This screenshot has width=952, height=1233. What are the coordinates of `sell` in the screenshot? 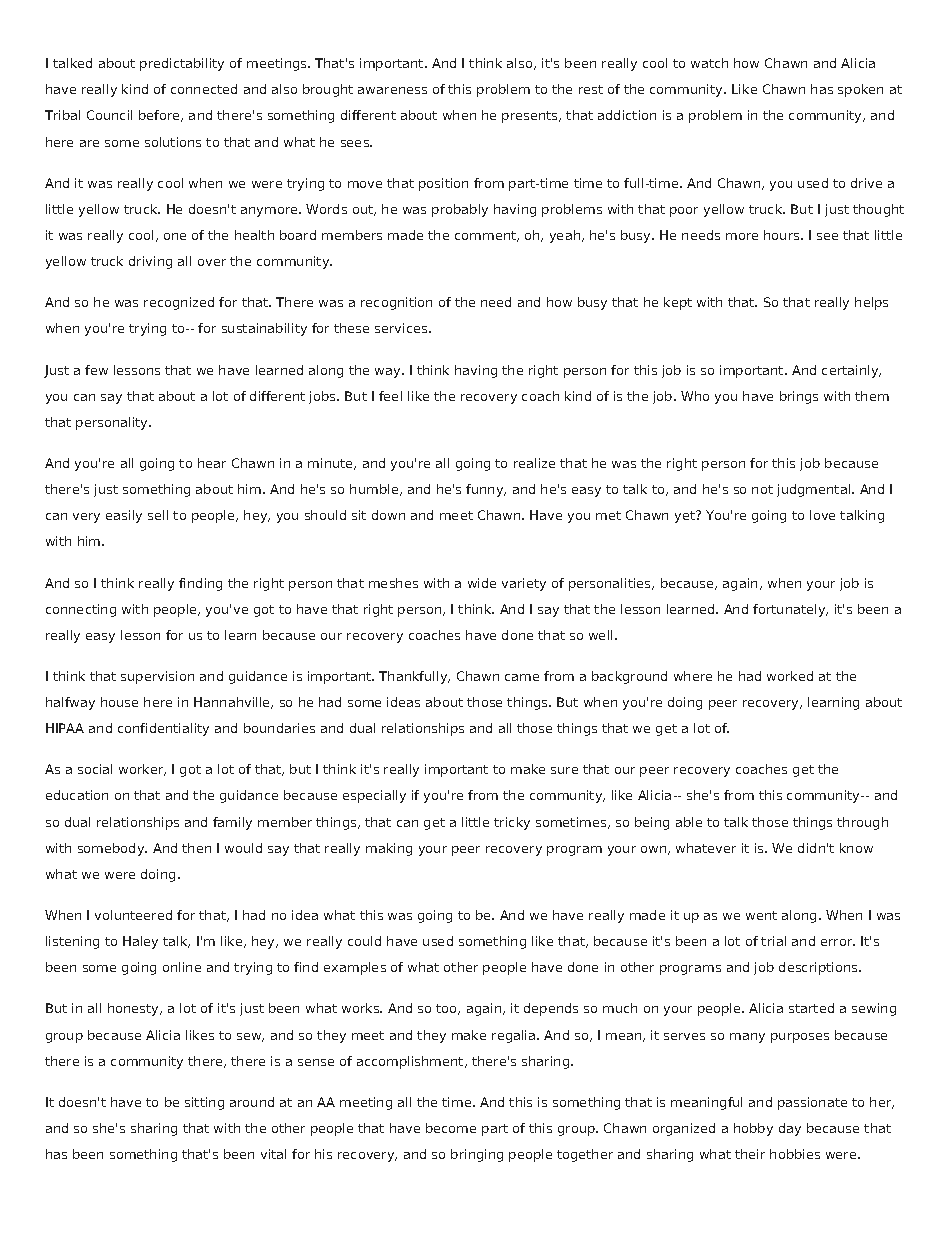 It's located at (158, 515).
